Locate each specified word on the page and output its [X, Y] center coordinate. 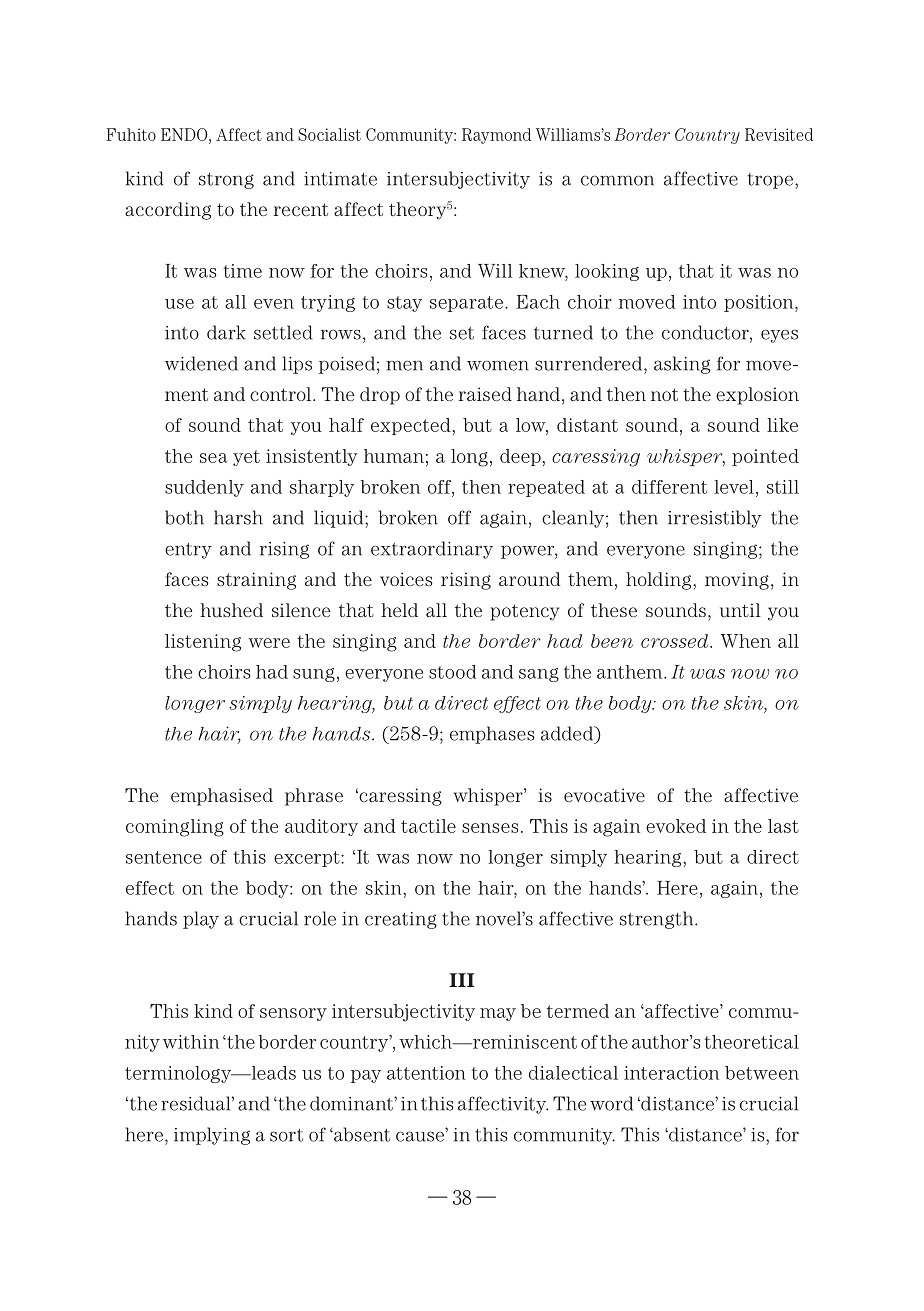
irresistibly [715, 519]
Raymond [496, 136]
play [201, 920]
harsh [238, 517]
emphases [492, 735]
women [498, 365]
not [664, 394]
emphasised [222, 797]
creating [401, 920]
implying [212, 1136]
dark [226, 332]
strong [226, 181]
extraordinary [432, 550]
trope [772, 181]
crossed [676, 641]
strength [658, 920]
